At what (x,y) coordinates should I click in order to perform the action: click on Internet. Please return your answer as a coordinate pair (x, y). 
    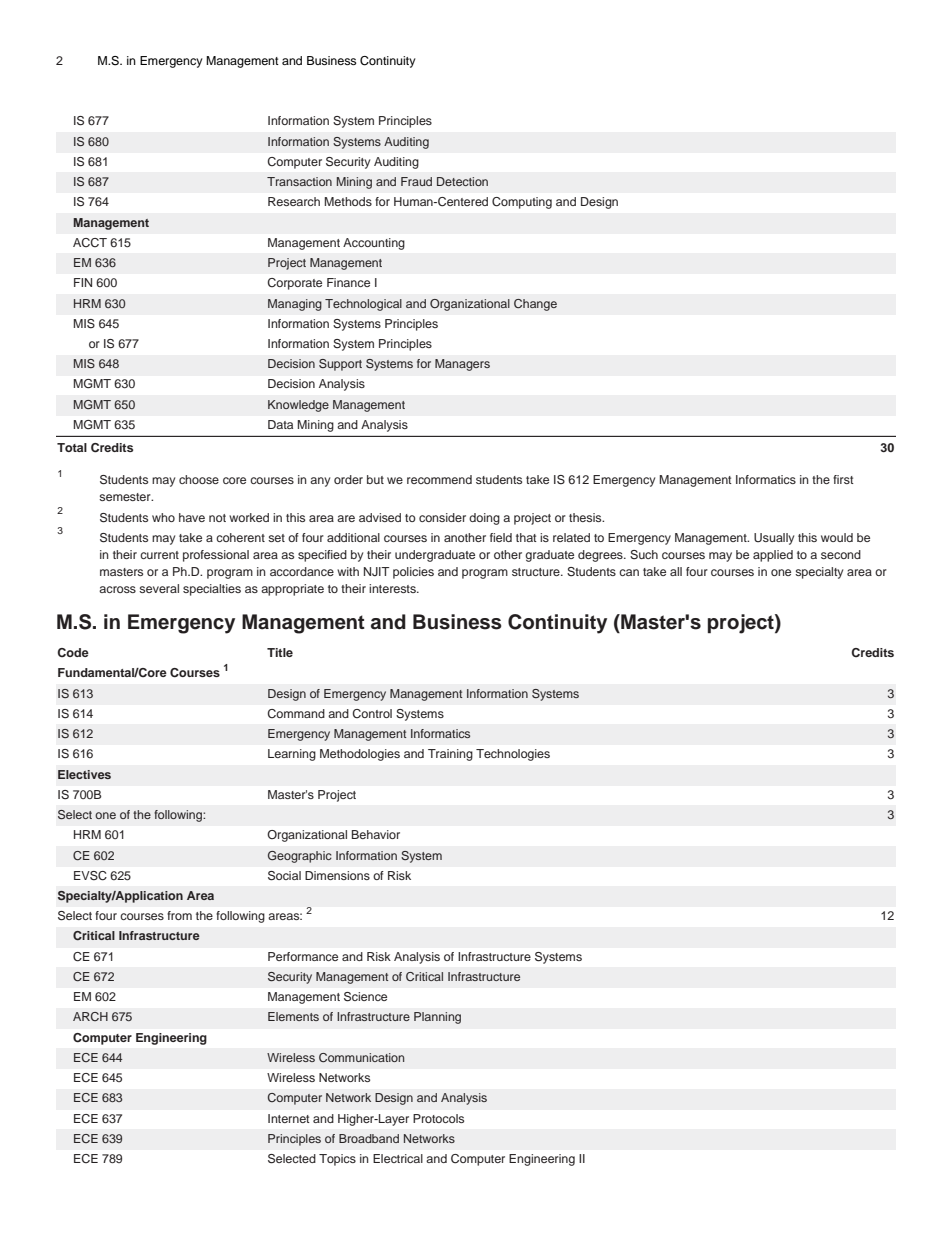
    Looking at the image, I should click on (289, 1118).
